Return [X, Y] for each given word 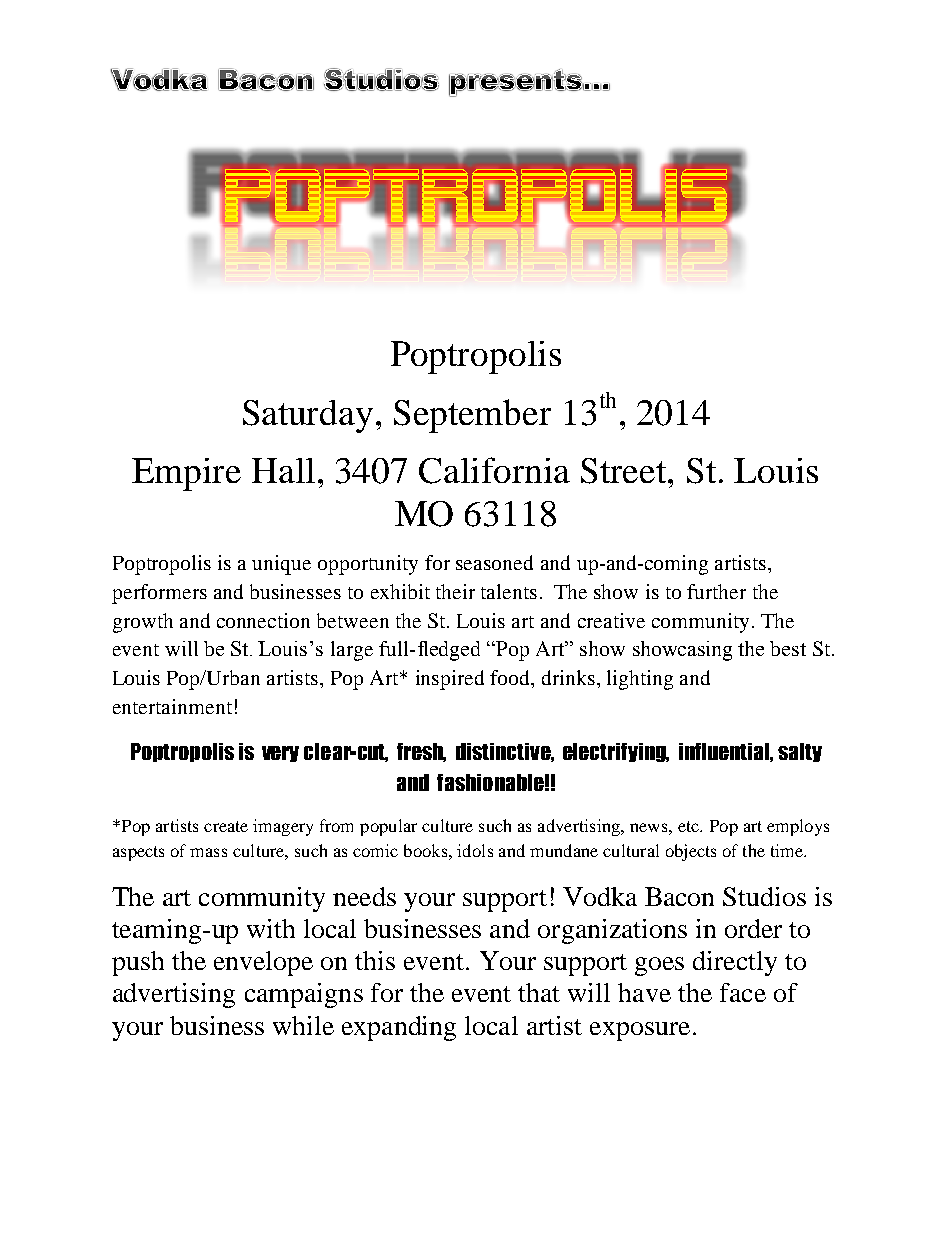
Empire [186, 474]
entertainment [172, 706]
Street [625, 471]
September [472, 416]
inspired [450, 680]
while [303, 1025]
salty [800, 752]
